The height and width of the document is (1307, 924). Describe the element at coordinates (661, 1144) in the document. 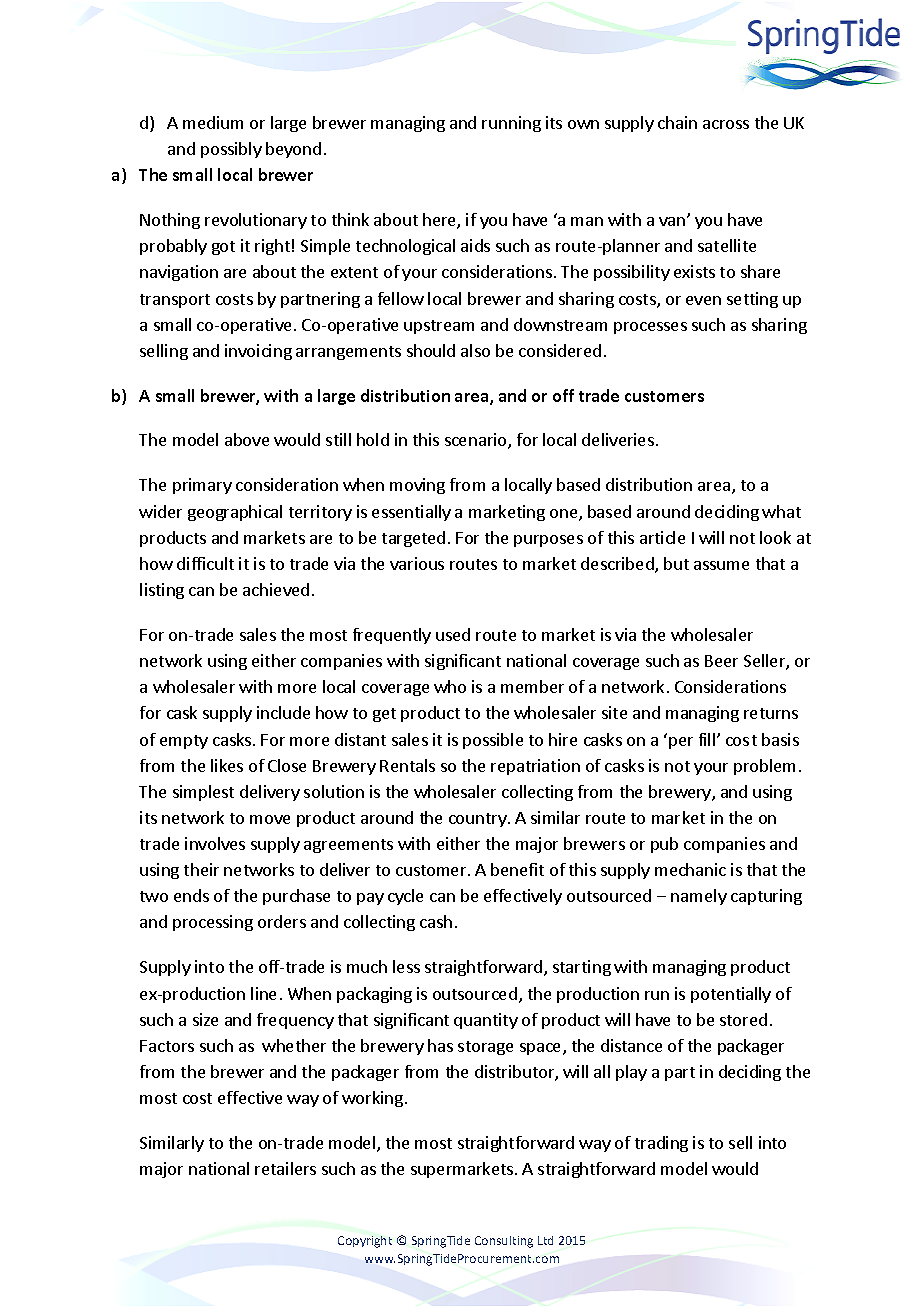

I see `trading` at that location.
